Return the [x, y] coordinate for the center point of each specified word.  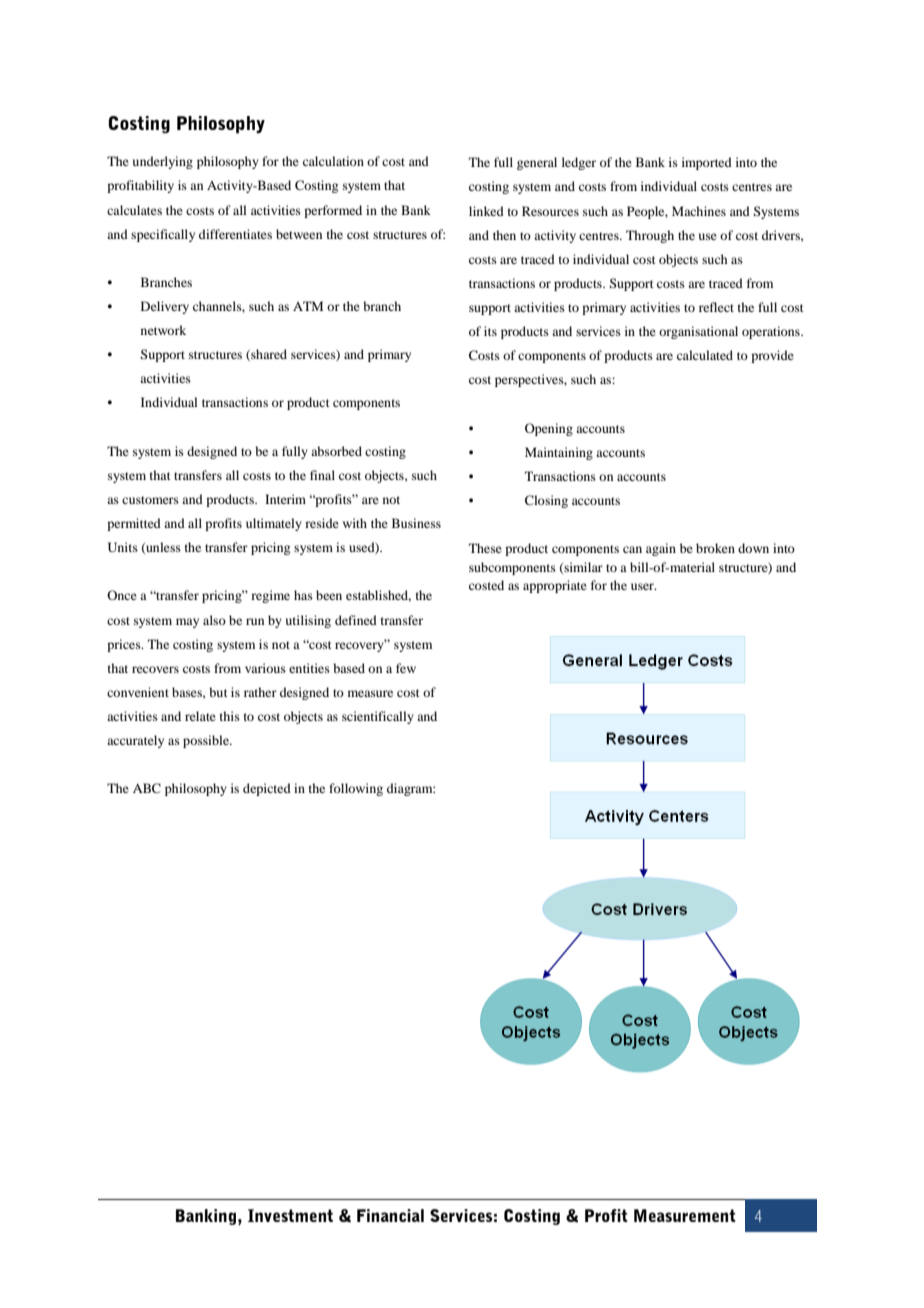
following [356, 789]
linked [486, 211]
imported [707, 163]
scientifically [378, 717]
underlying [163, 162]
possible [207, 741]
